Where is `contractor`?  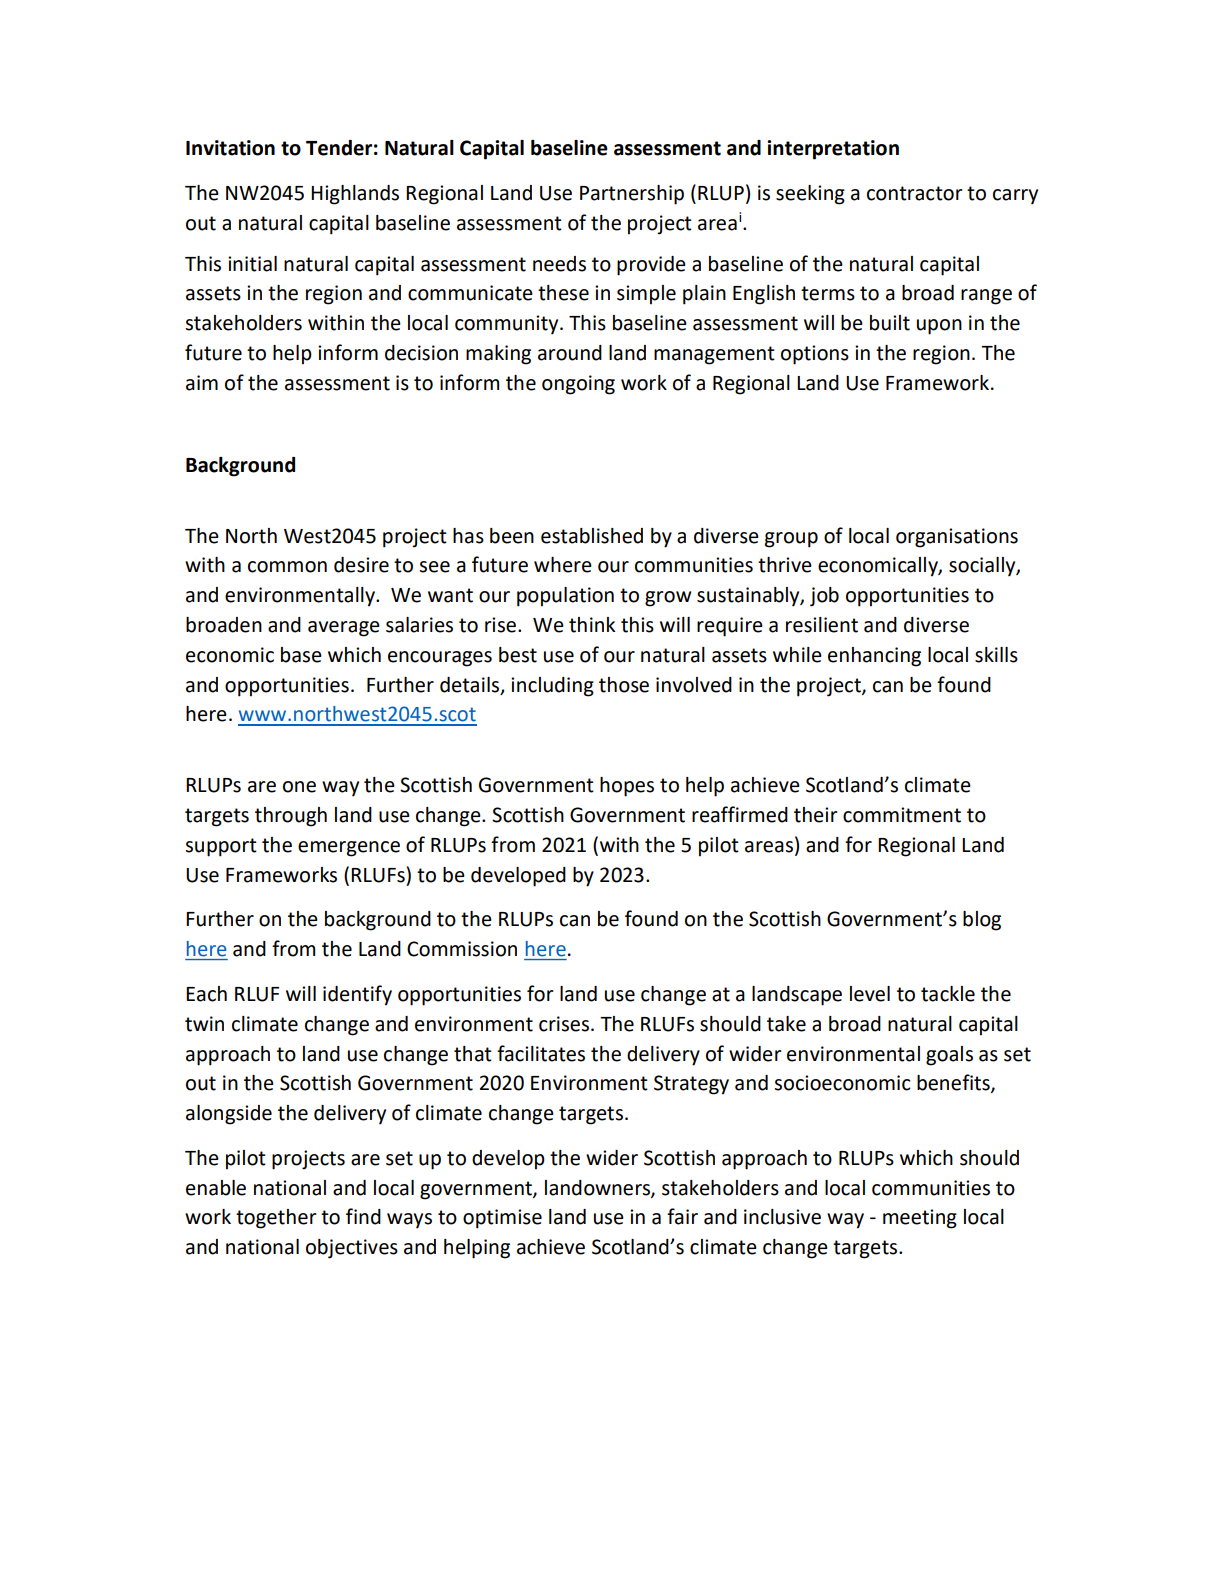 contractor is located at coordinates (915, 193).
